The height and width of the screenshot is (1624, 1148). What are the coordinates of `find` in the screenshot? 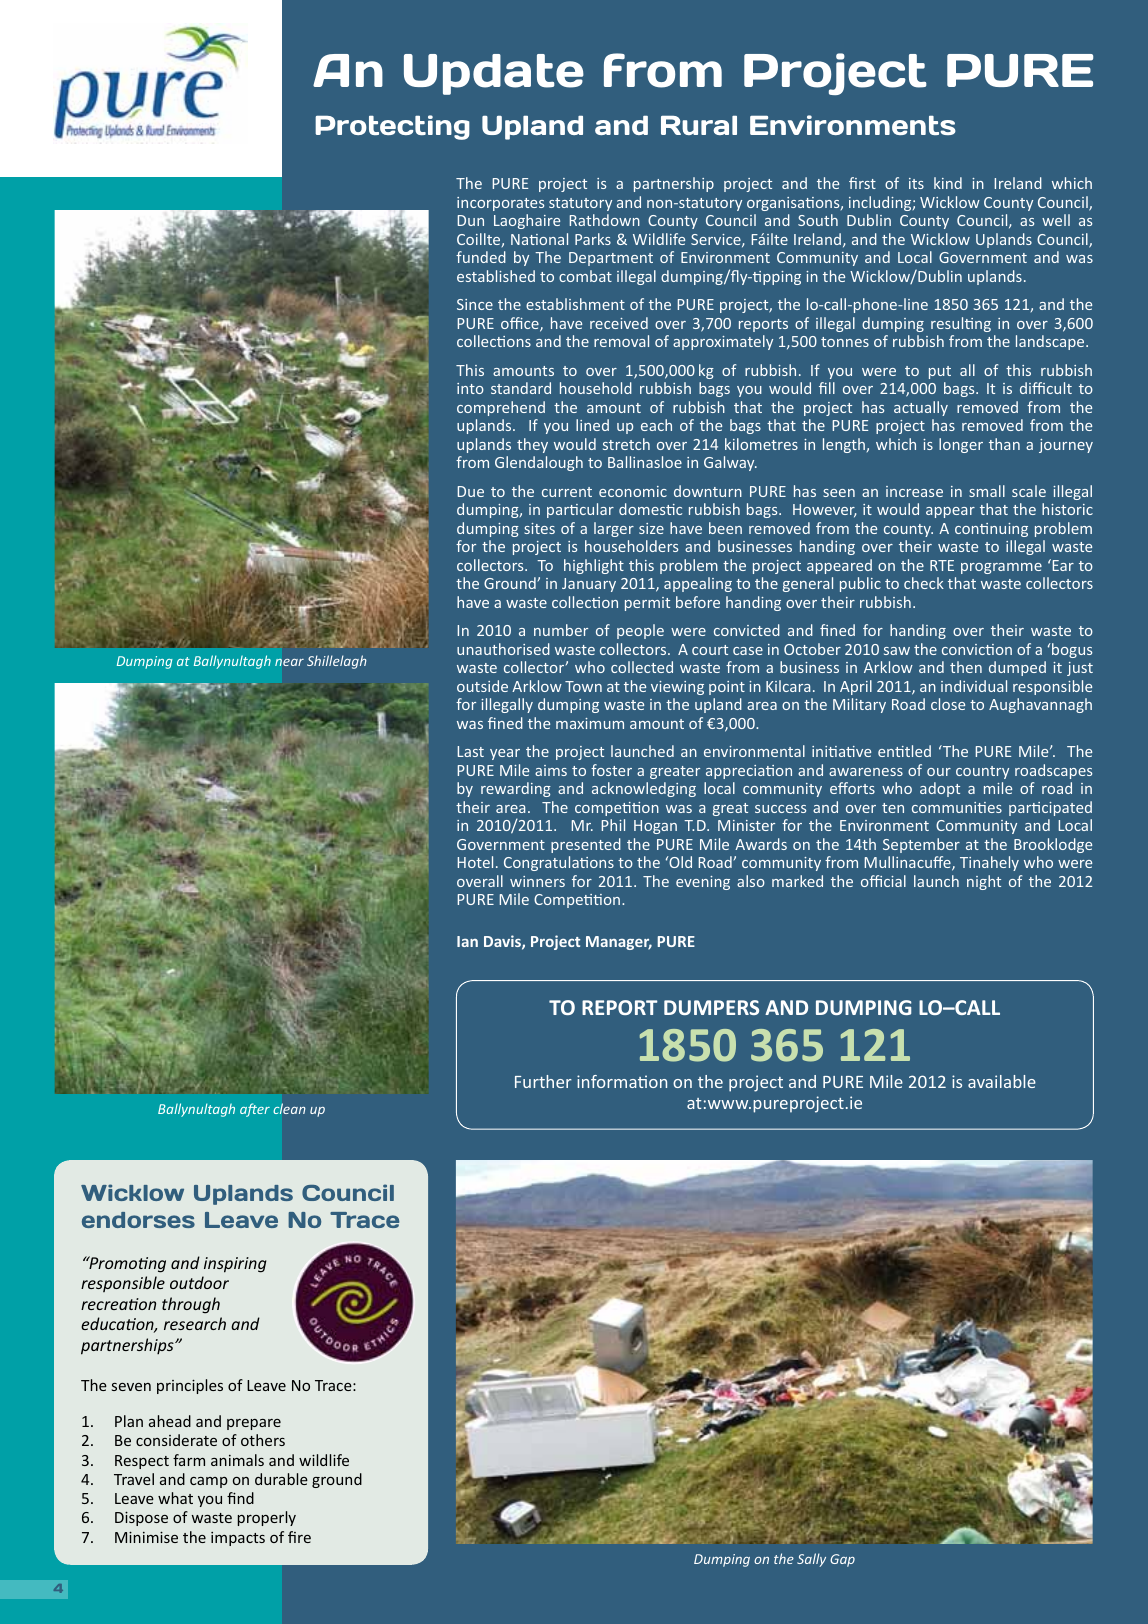 It's located at (240, 1498).
